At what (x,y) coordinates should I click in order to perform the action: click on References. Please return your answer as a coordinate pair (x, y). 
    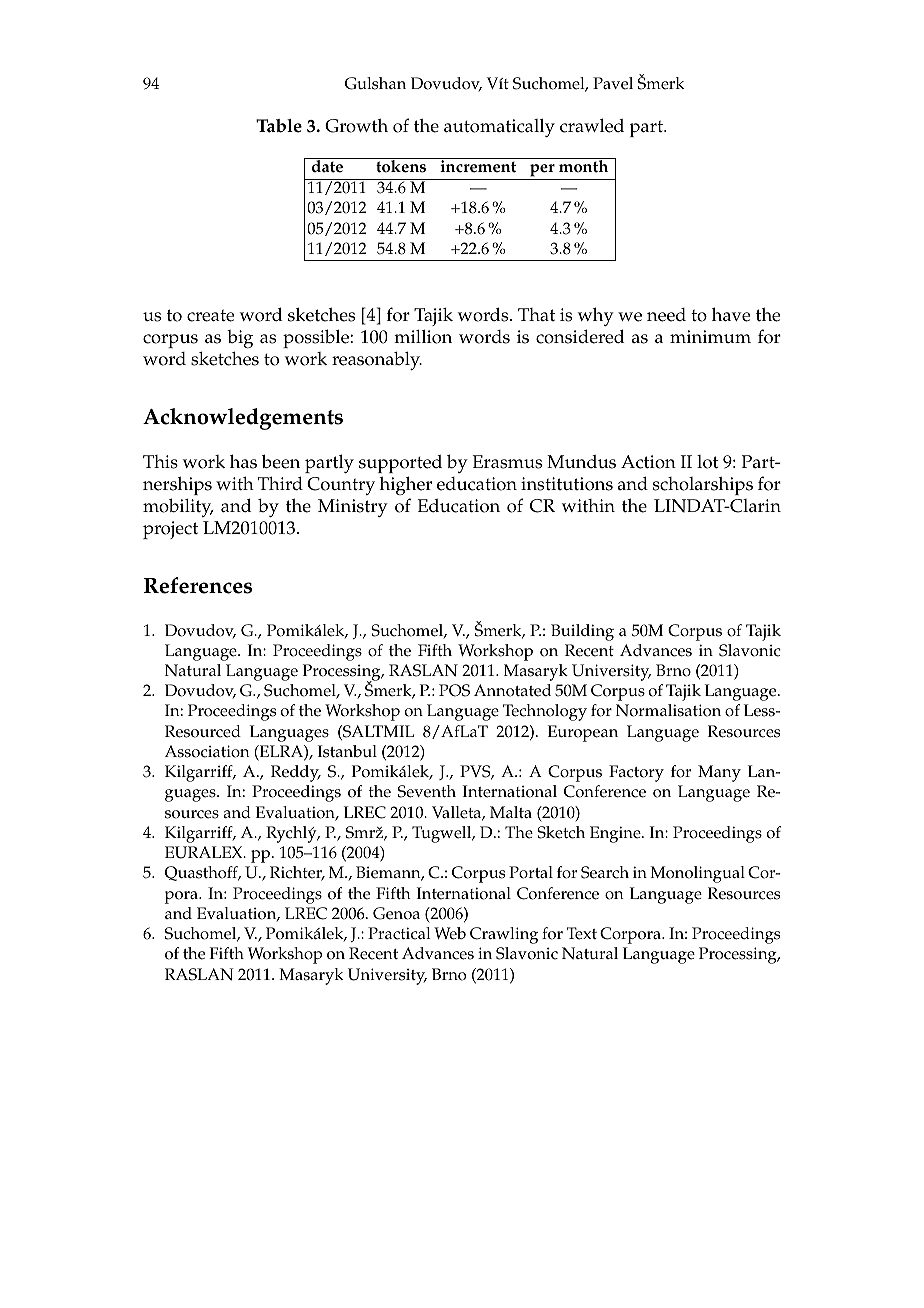
    Looking at the image, I should click on (198, 585).
